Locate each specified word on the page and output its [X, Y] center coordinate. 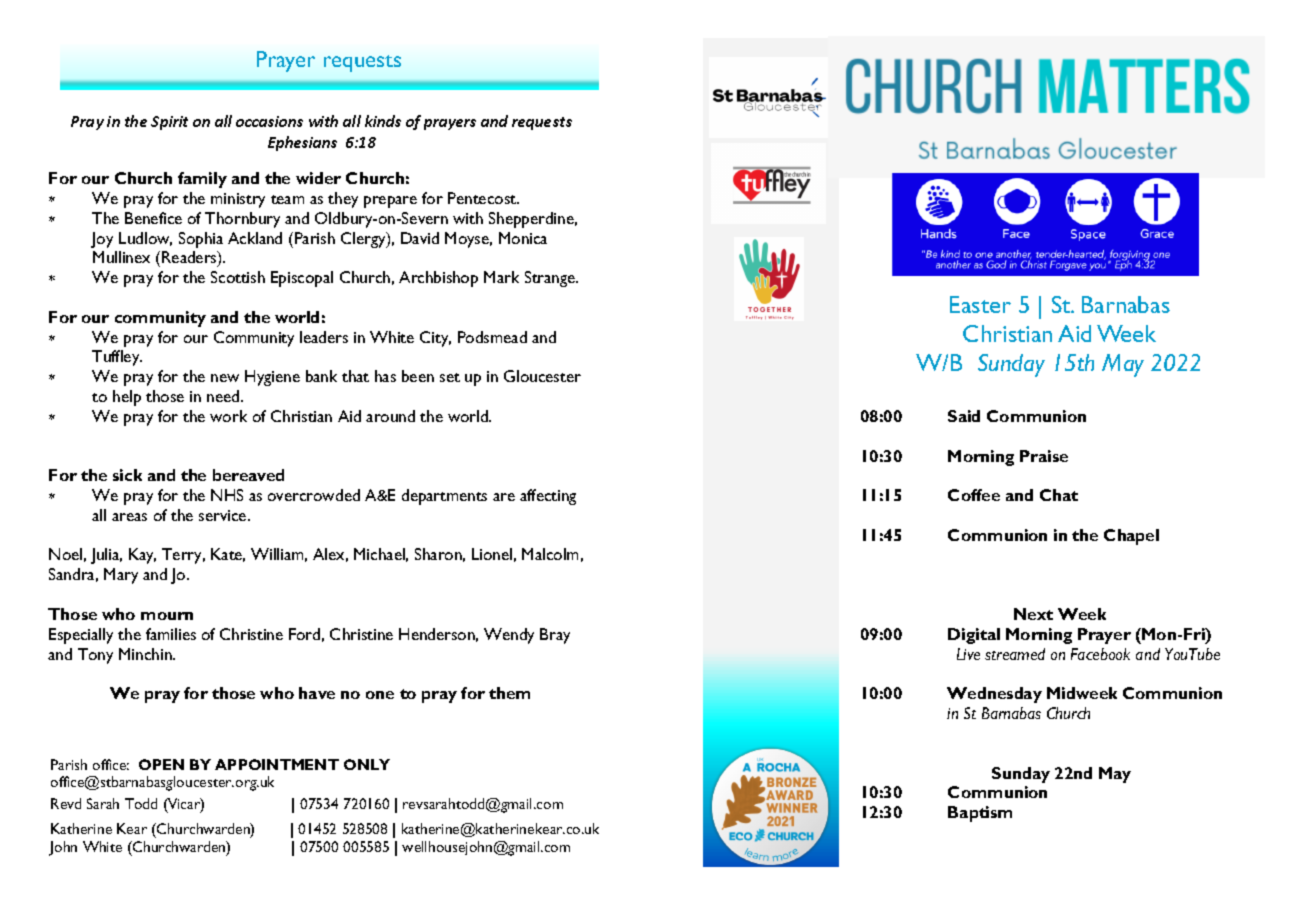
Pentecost [483, 198]
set [450, 377]
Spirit [169, 123]
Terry [183, 556]
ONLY [367, 764]
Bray [555, 636]
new [225, 378]
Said [964, 416]
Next [1033, 614]
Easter [980, 304]
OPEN [161, 764]
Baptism [980, 814]
